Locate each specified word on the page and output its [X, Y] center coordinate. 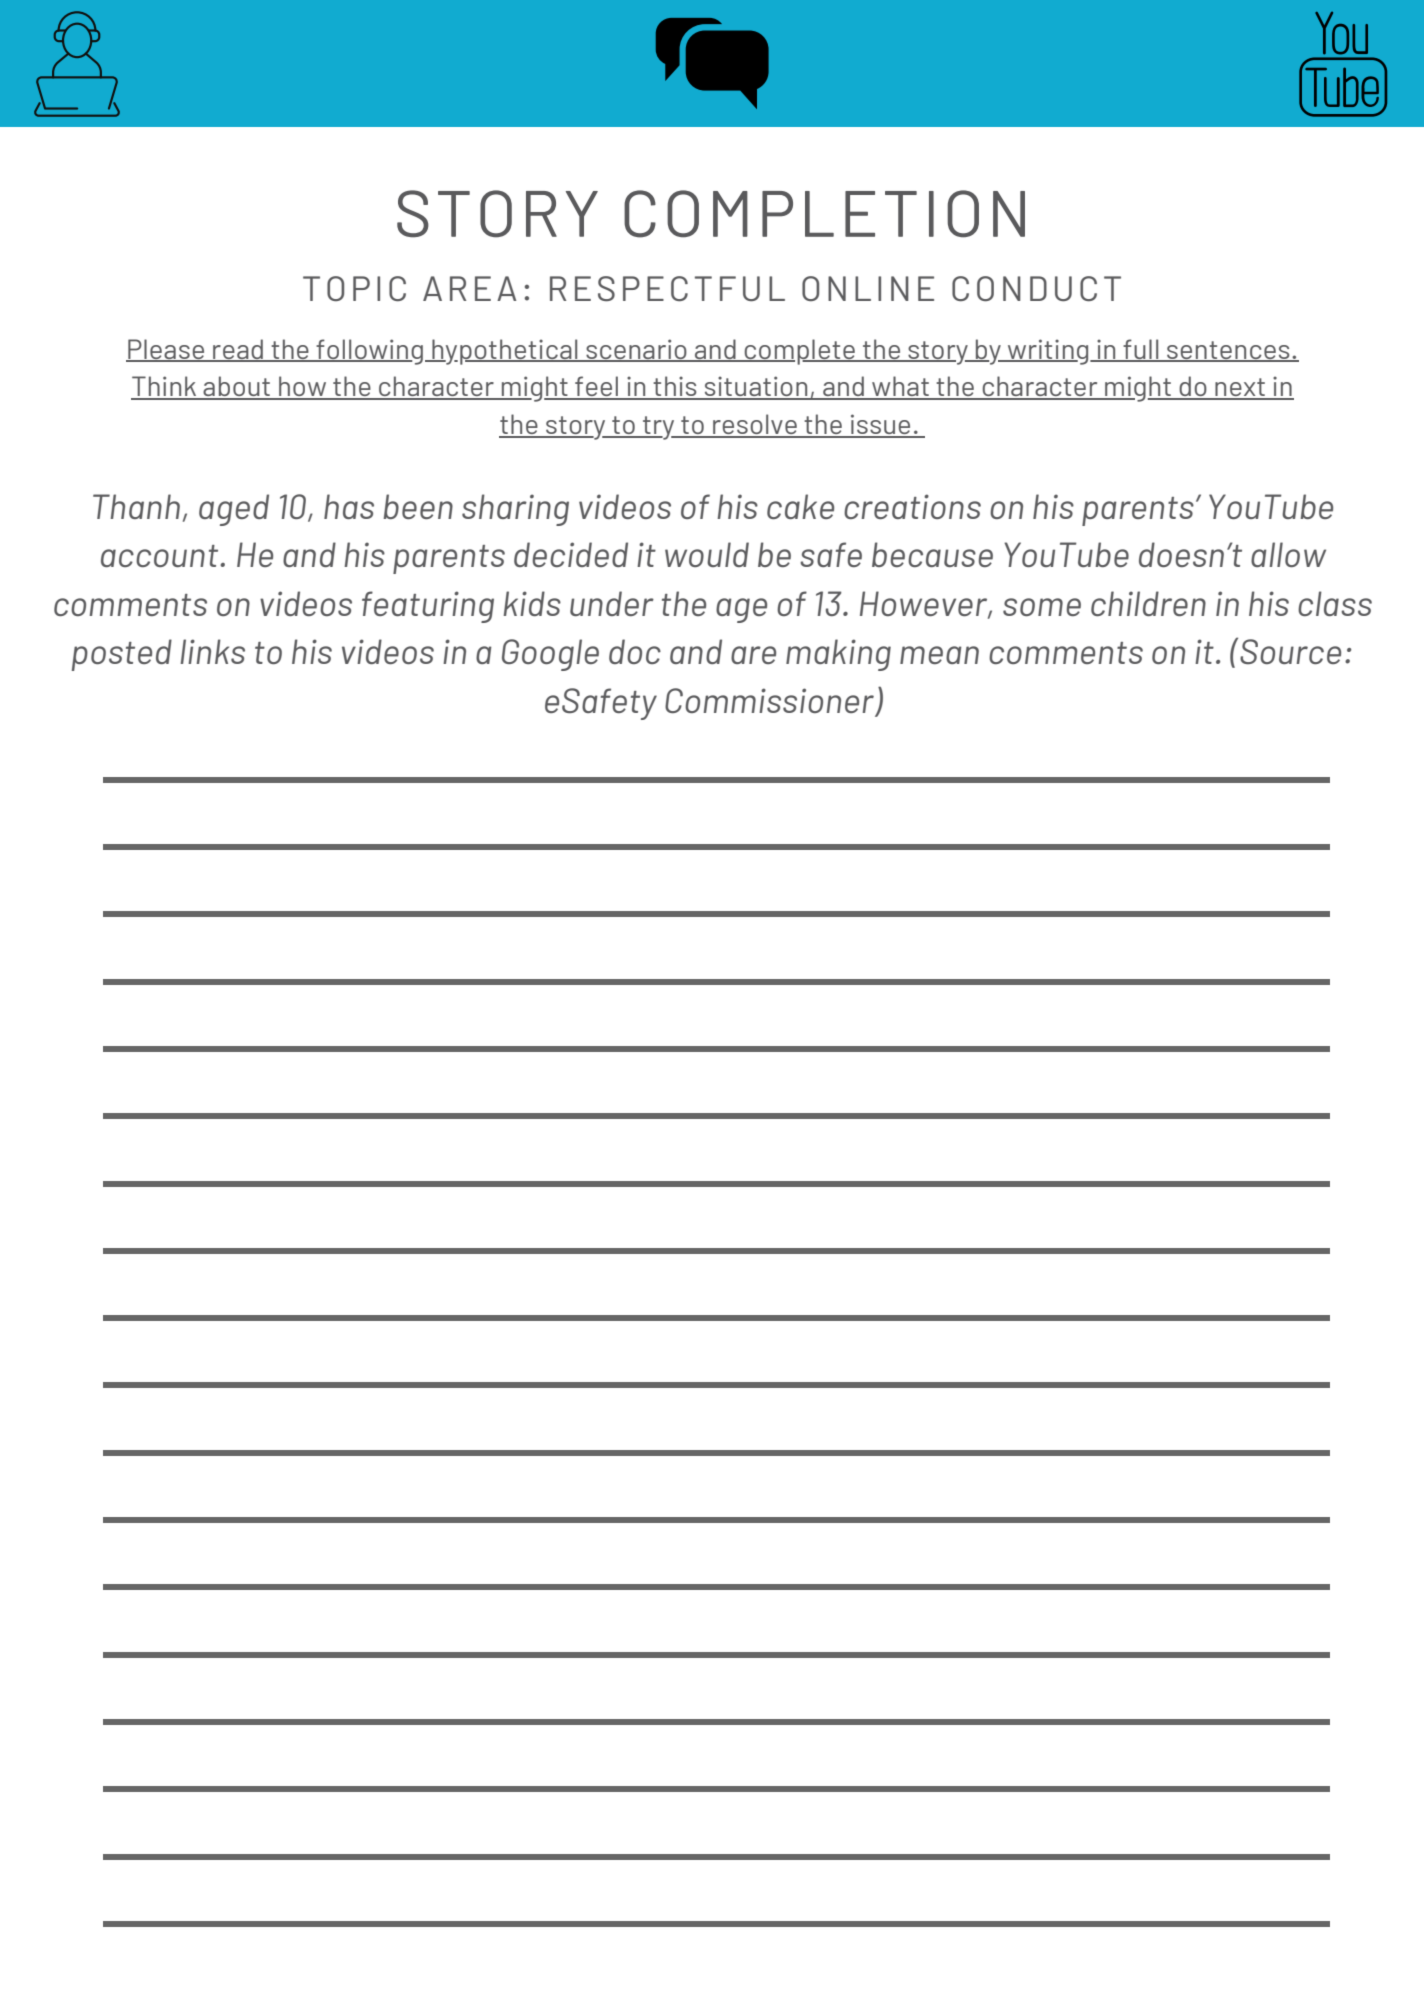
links [212, 651]
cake [800, 506]
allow [1288, 554]
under [612, 603]
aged [234, 510]
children [1148, 603]
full [1141, 350]
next [1240, 388]
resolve [755, 425]
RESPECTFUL [667, 288]
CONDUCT [1036, 288]
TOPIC [354, 288]
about [236, 387]
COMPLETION [824, 214]
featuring [428, 607]
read [238, 350]
